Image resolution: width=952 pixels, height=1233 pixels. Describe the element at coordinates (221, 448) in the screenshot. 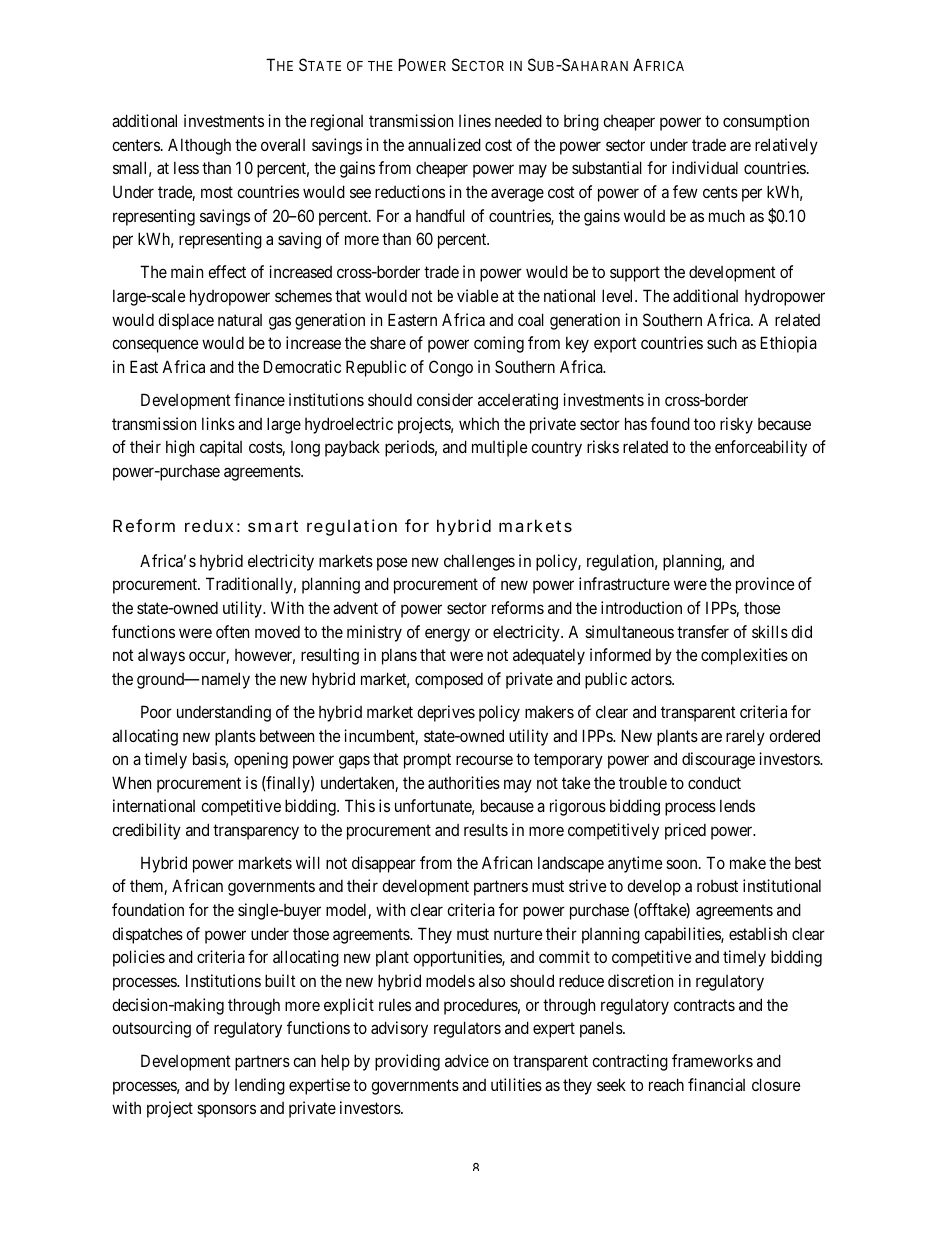

I see `capital` at that location.
